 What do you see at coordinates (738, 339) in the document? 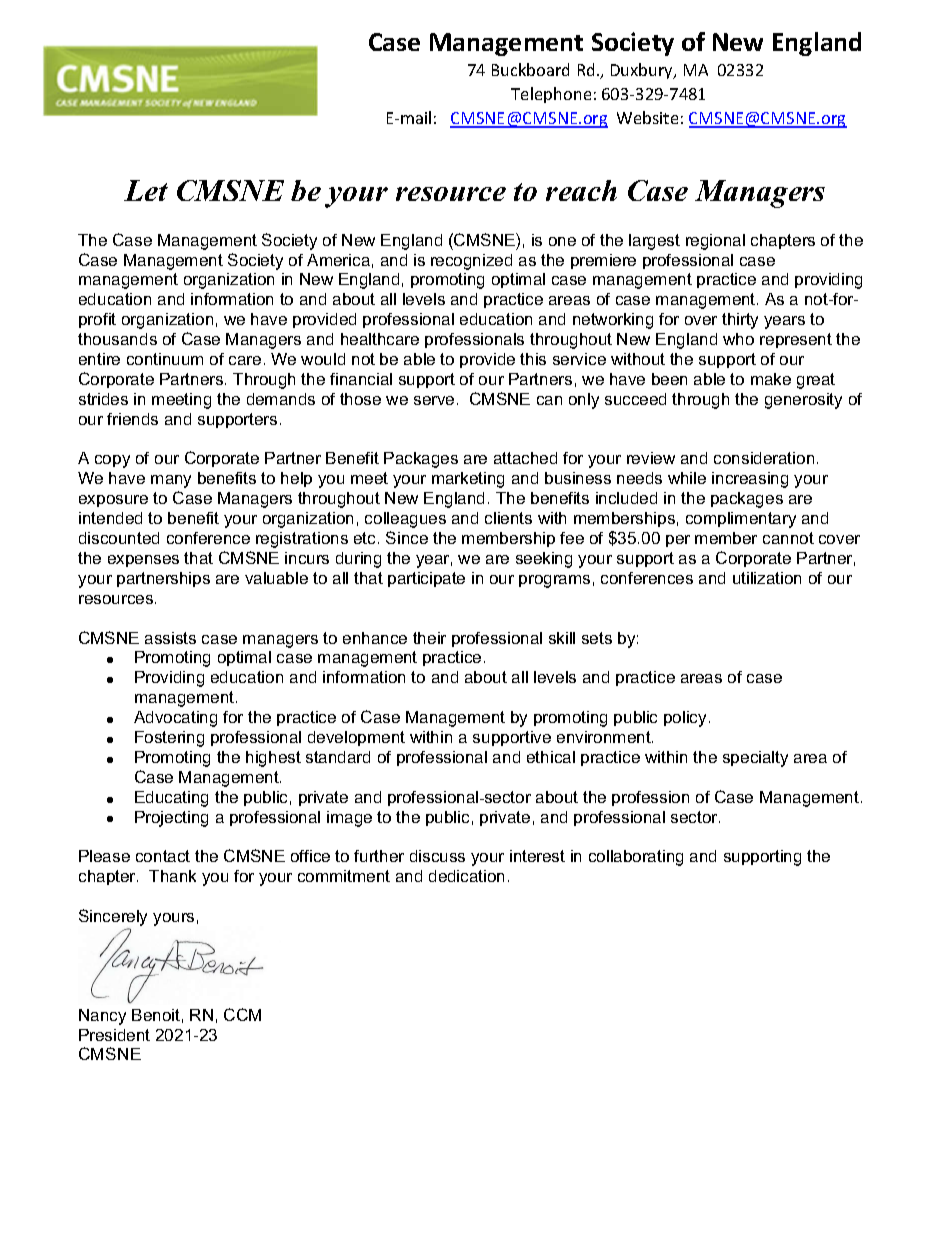
I see `who` at bounding box center [738, 339].
